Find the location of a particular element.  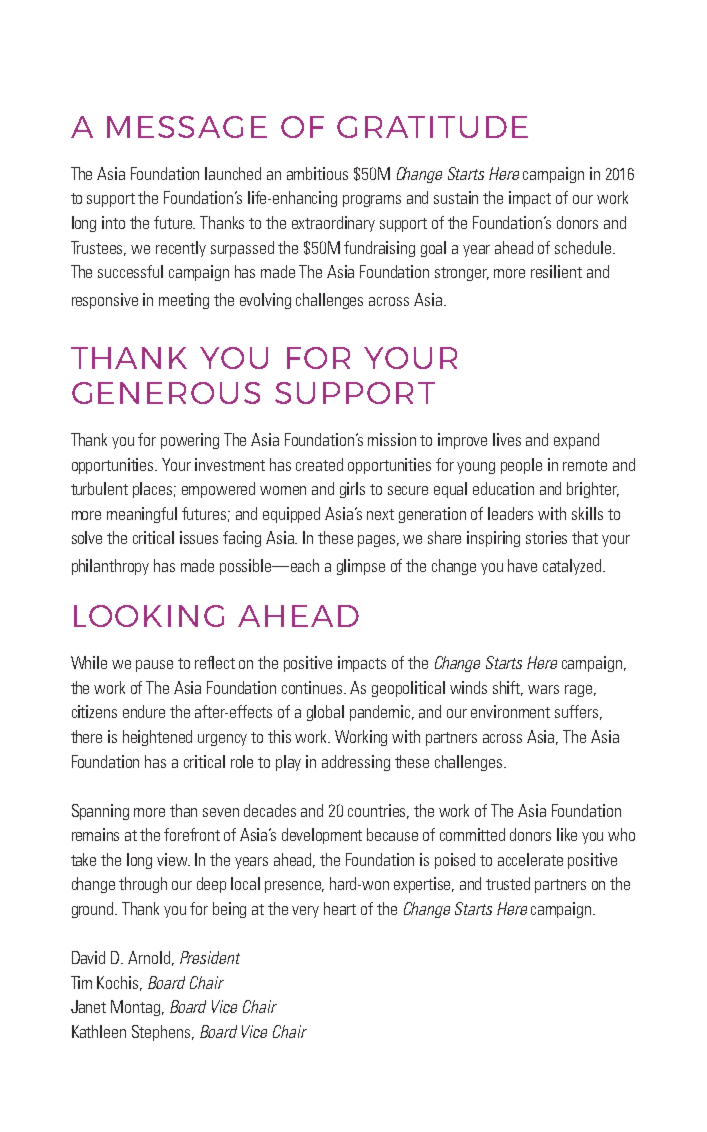

like is located at coordinates (567, 834).
